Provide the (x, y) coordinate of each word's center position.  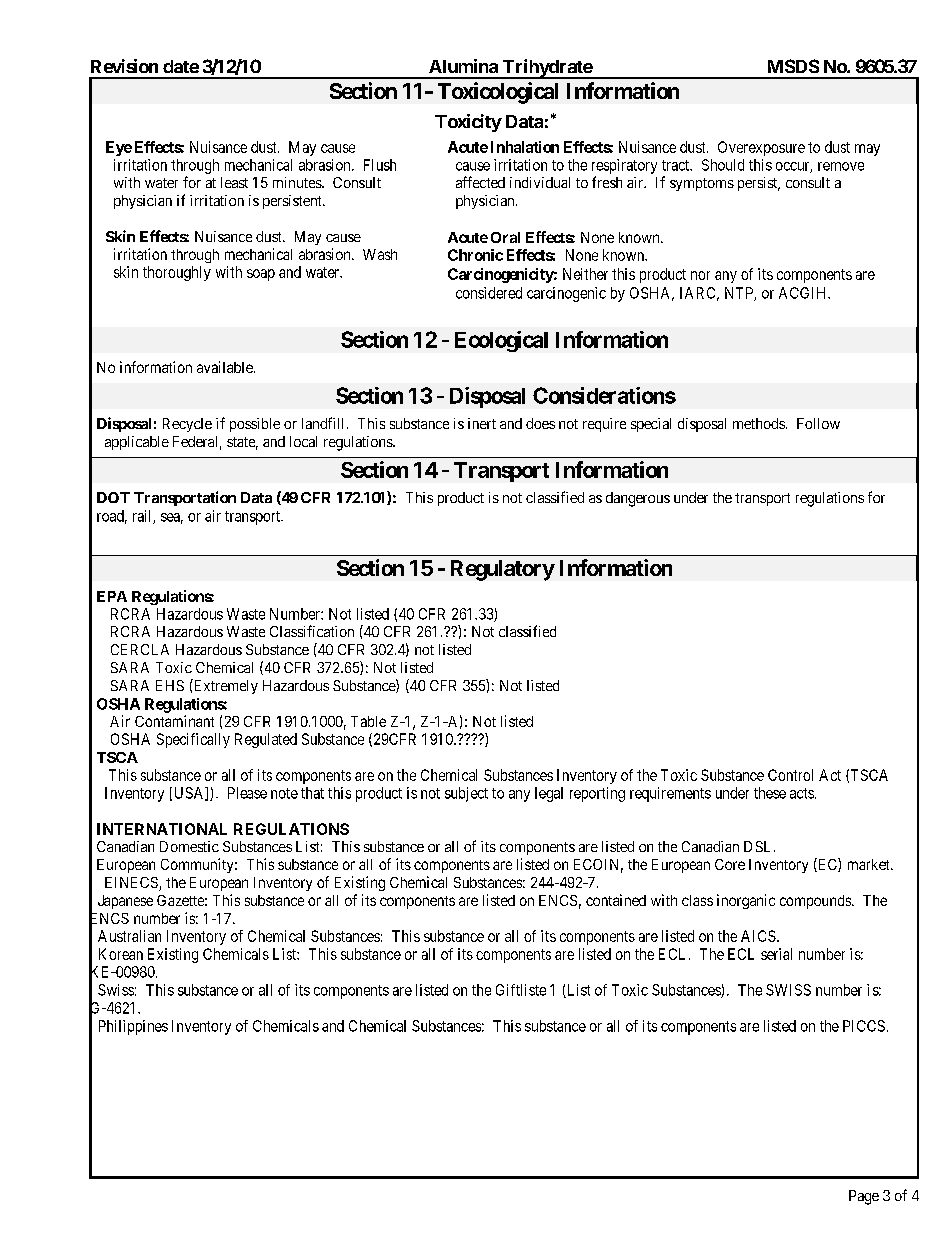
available (226, 367)
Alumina (463, 66)
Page (864, 1197)
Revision (124, 66)
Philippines (133, 1027)
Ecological (501, 341)
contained (616, 900)
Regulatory (503, 570)
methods (759, 423)
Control (790, 775)
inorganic (746, 901)
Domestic (189, 846)
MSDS (793, 66)
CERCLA (140, 649)
